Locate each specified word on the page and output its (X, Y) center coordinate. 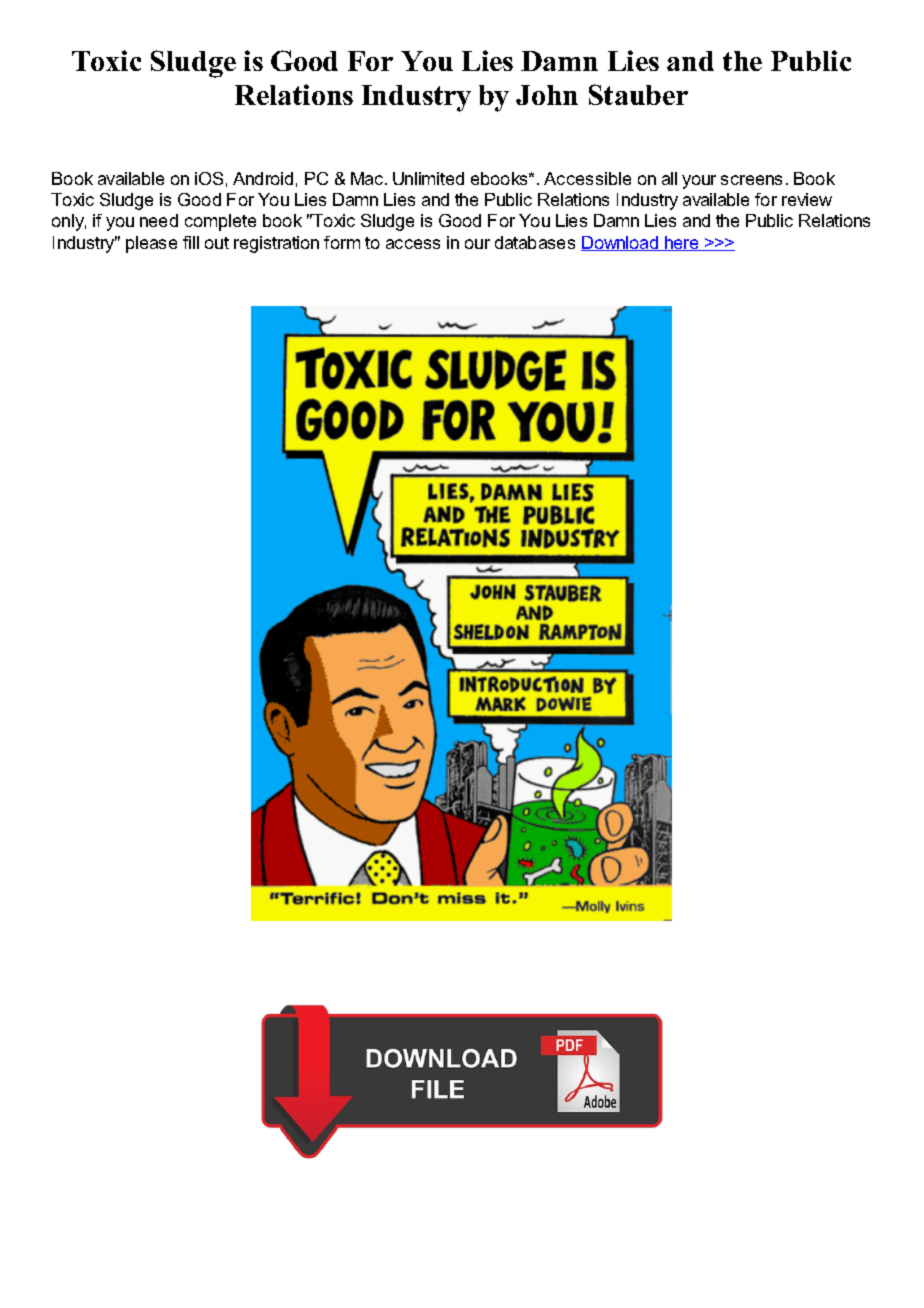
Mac (368, 178)
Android (263, 178)
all (669, 178)
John (547, 95)
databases (535, 242)
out (217, 243)
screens (751, 180)
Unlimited (428, 178)
